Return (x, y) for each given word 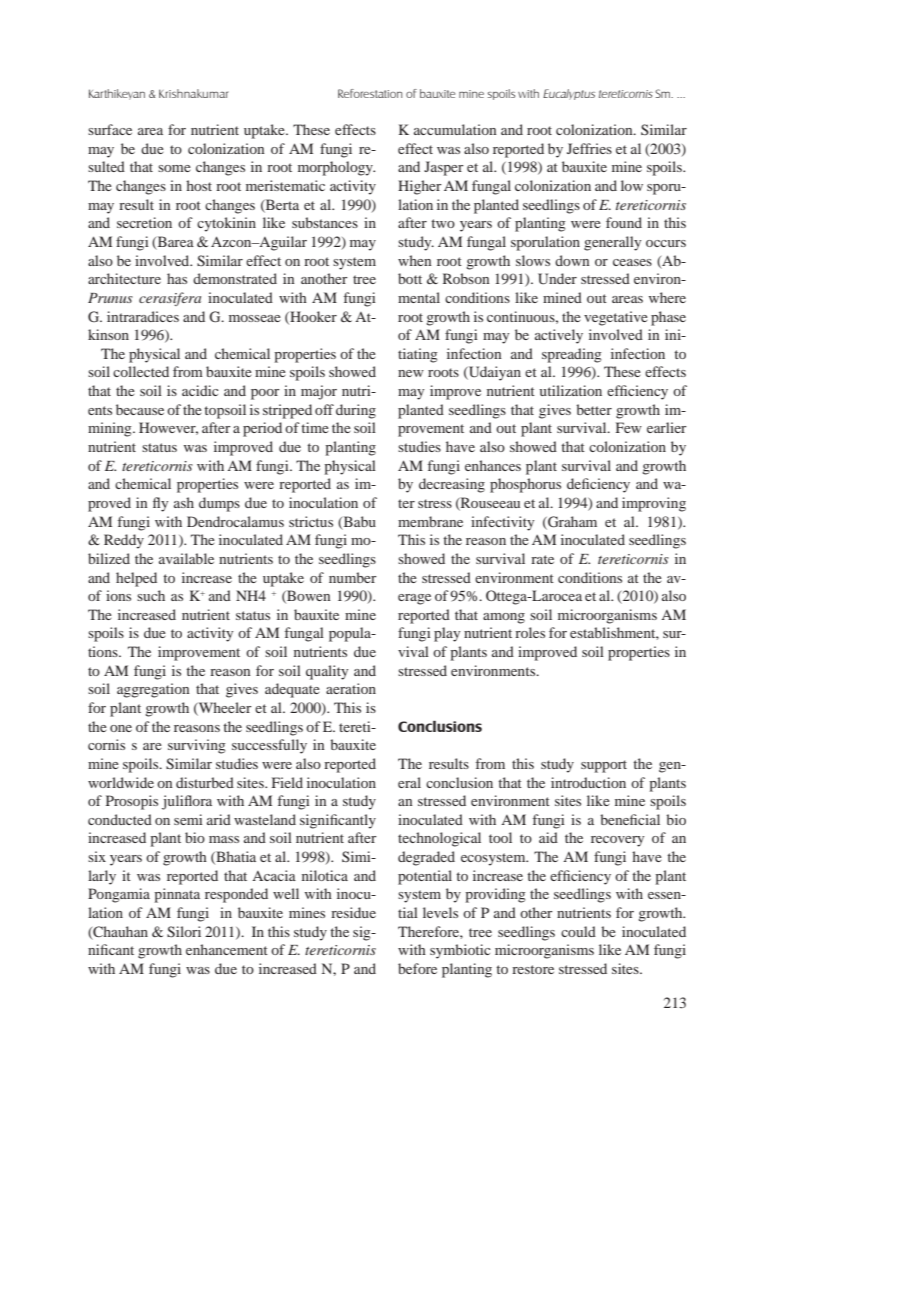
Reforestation (370, 93)
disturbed (205, 782)
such (151, 595)
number (353, 577)
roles (530, 632)
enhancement (227, 949)
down (572, 260)
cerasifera (170, 299)
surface (110, 129)
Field (287, 782)
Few (629, 427)
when (415, 260)
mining (111, 429)
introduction (588, 782)
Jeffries (589, 148)
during (356, 411)
